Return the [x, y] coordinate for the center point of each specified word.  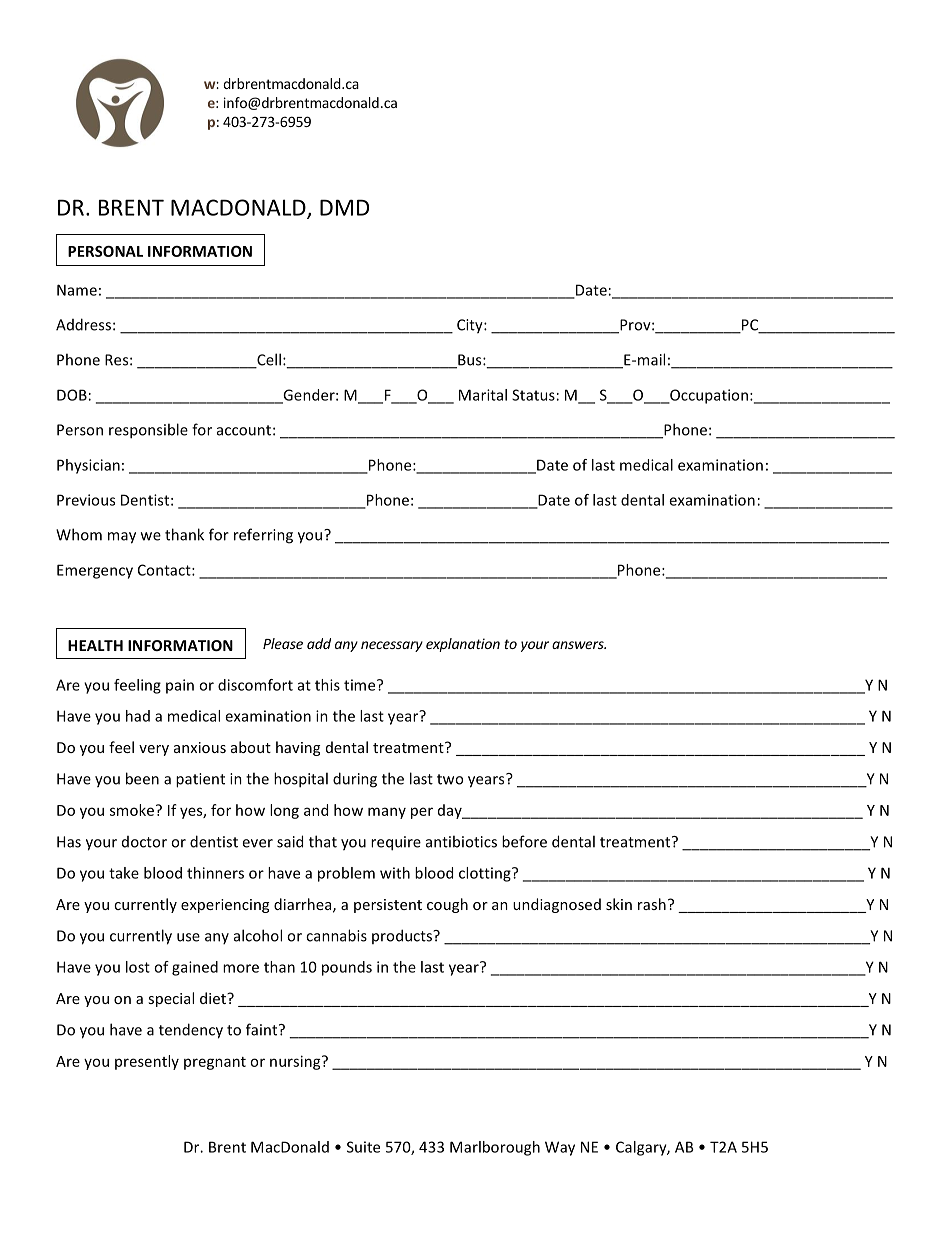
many [387, 813]
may [122, 538]
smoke [132, 810]
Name [77, 290]
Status [533, 395]
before [524, 841]
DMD [344, 207]
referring [263, 536]
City [471, 326]
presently [147, 1062]
